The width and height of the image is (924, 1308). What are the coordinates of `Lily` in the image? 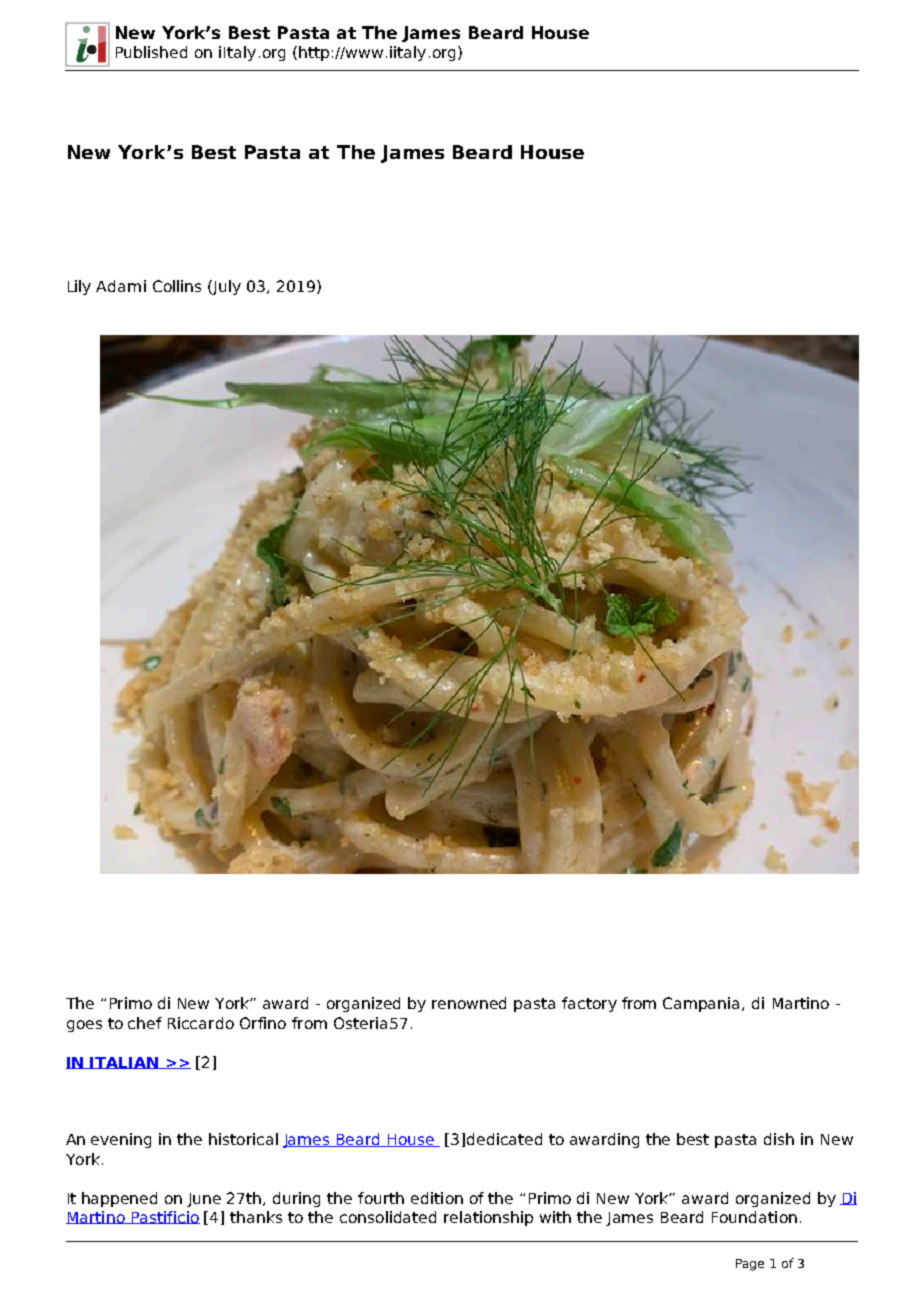 It's located at (79, 287).
